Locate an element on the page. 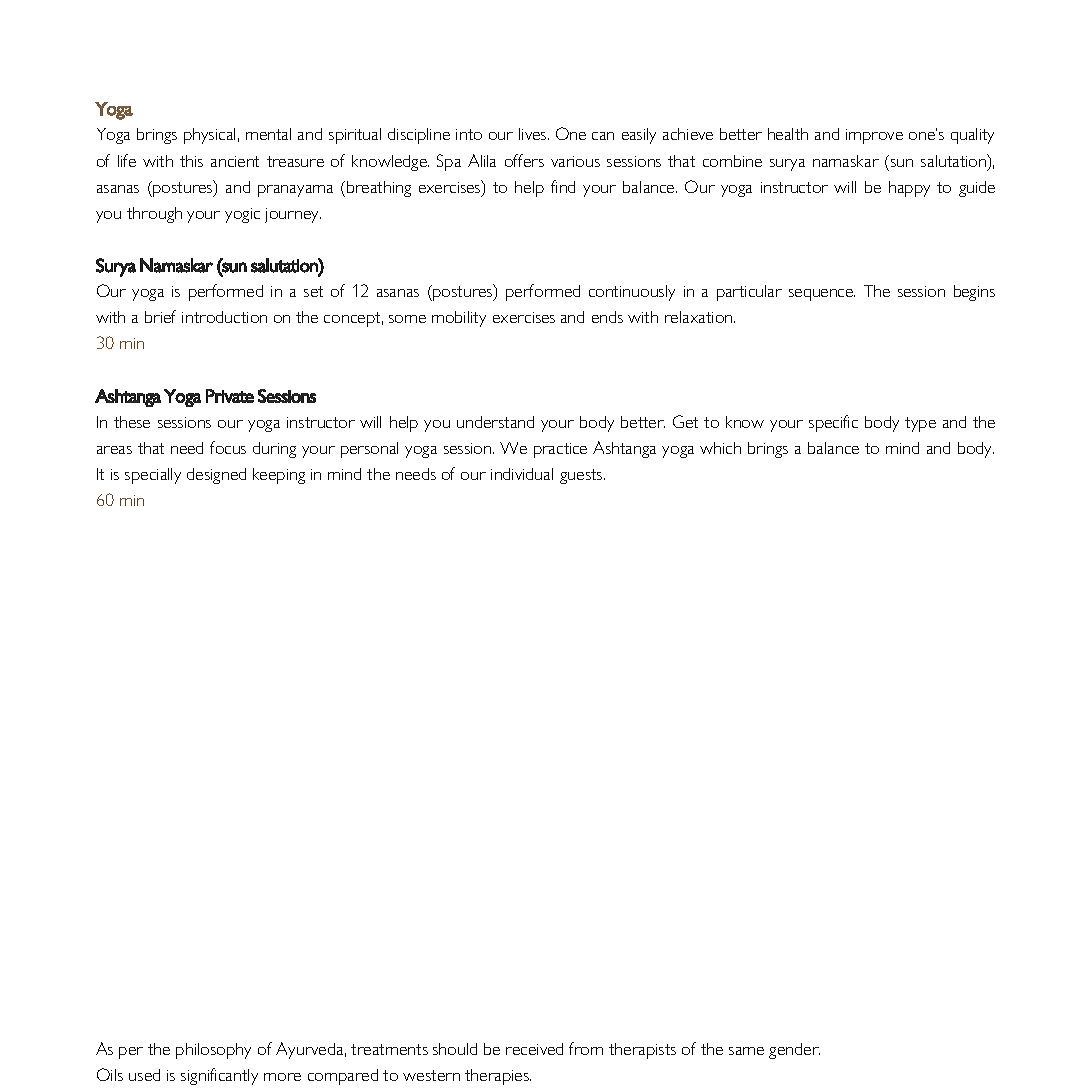 Image resolution: width=1092 pixels, height=1092 pixels. received is located at coordinates (534, 1049).
